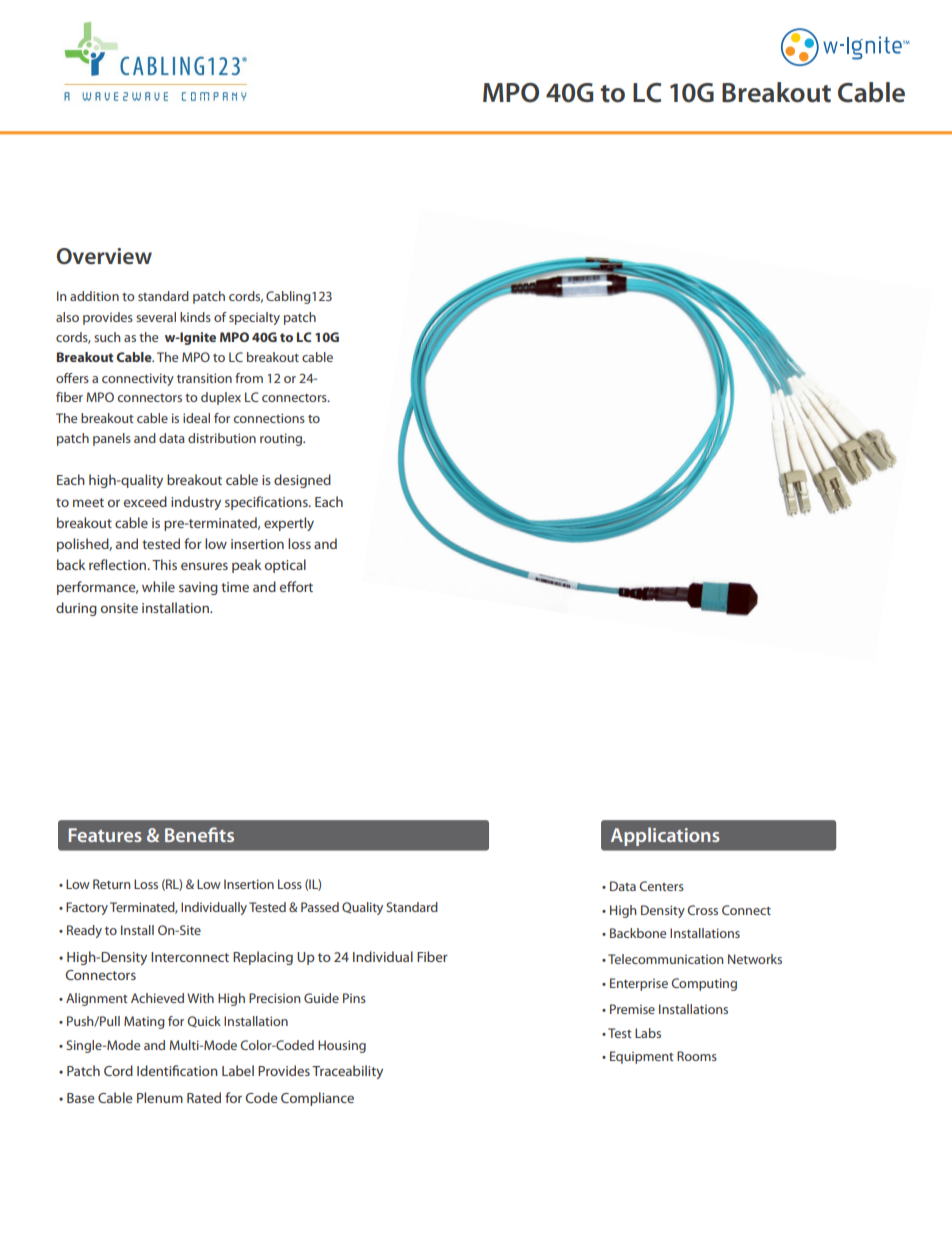 This screenshot has height=1233, width=952. Describe the element at coordinates (296, 586) in the screenshot. I see `effort` at that location.
